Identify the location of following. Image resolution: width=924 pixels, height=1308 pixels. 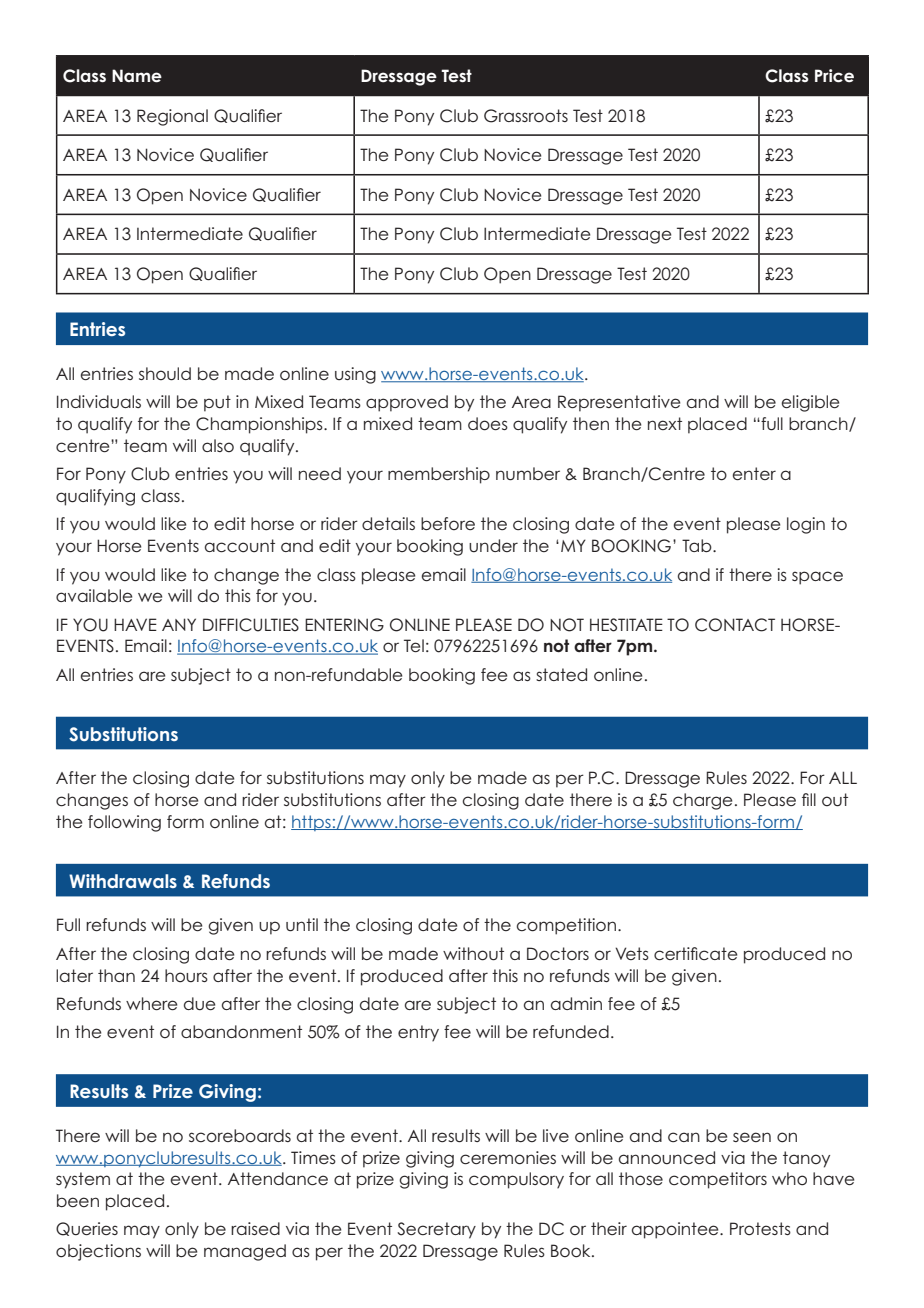
(124, 823).
